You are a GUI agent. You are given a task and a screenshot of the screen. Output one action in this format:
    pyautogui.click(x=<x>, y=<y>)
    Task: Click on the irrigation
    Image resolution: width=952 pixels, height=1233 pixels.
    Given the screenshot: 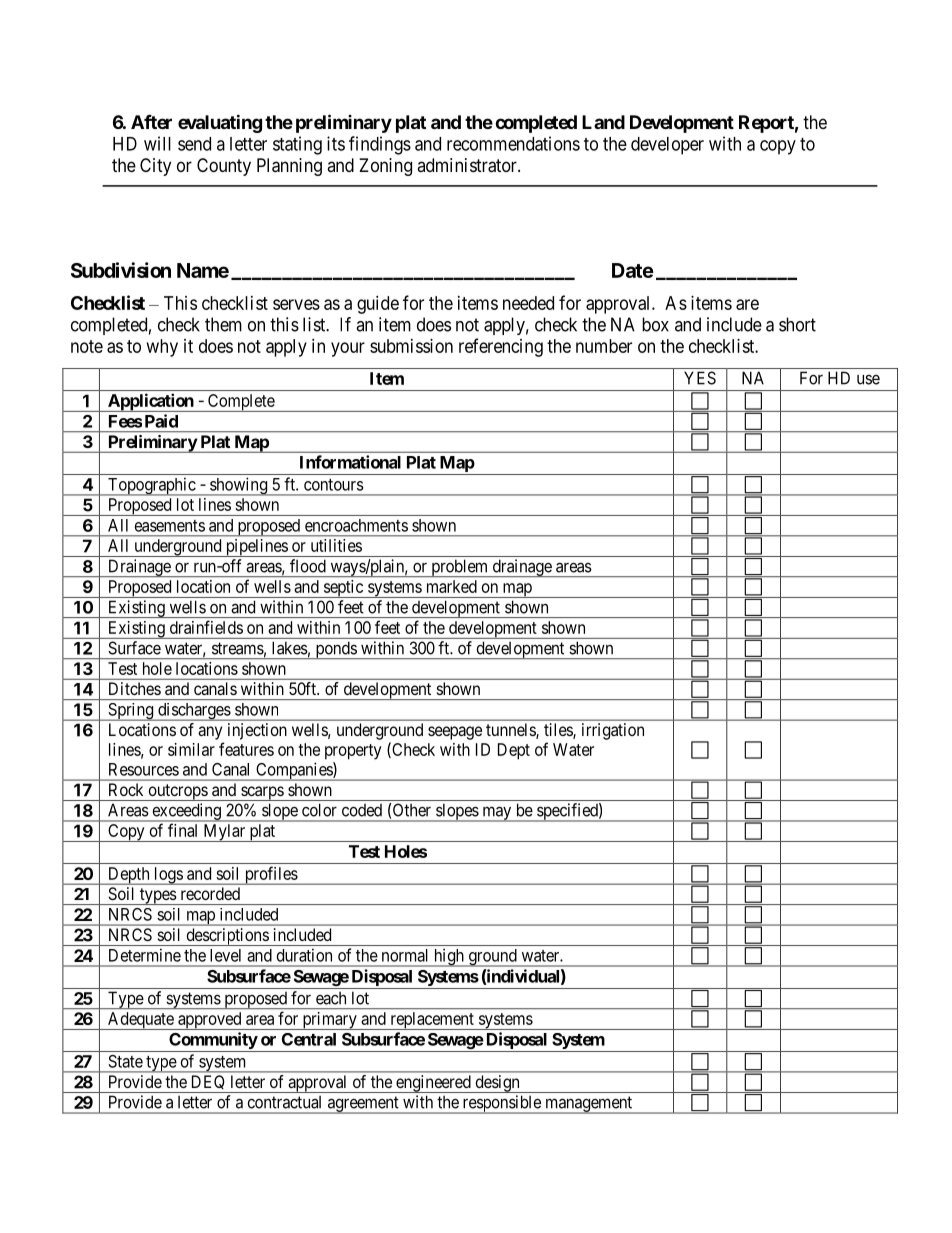 What is the action you would take?
    pyautogui.click(x=613, y=731)
